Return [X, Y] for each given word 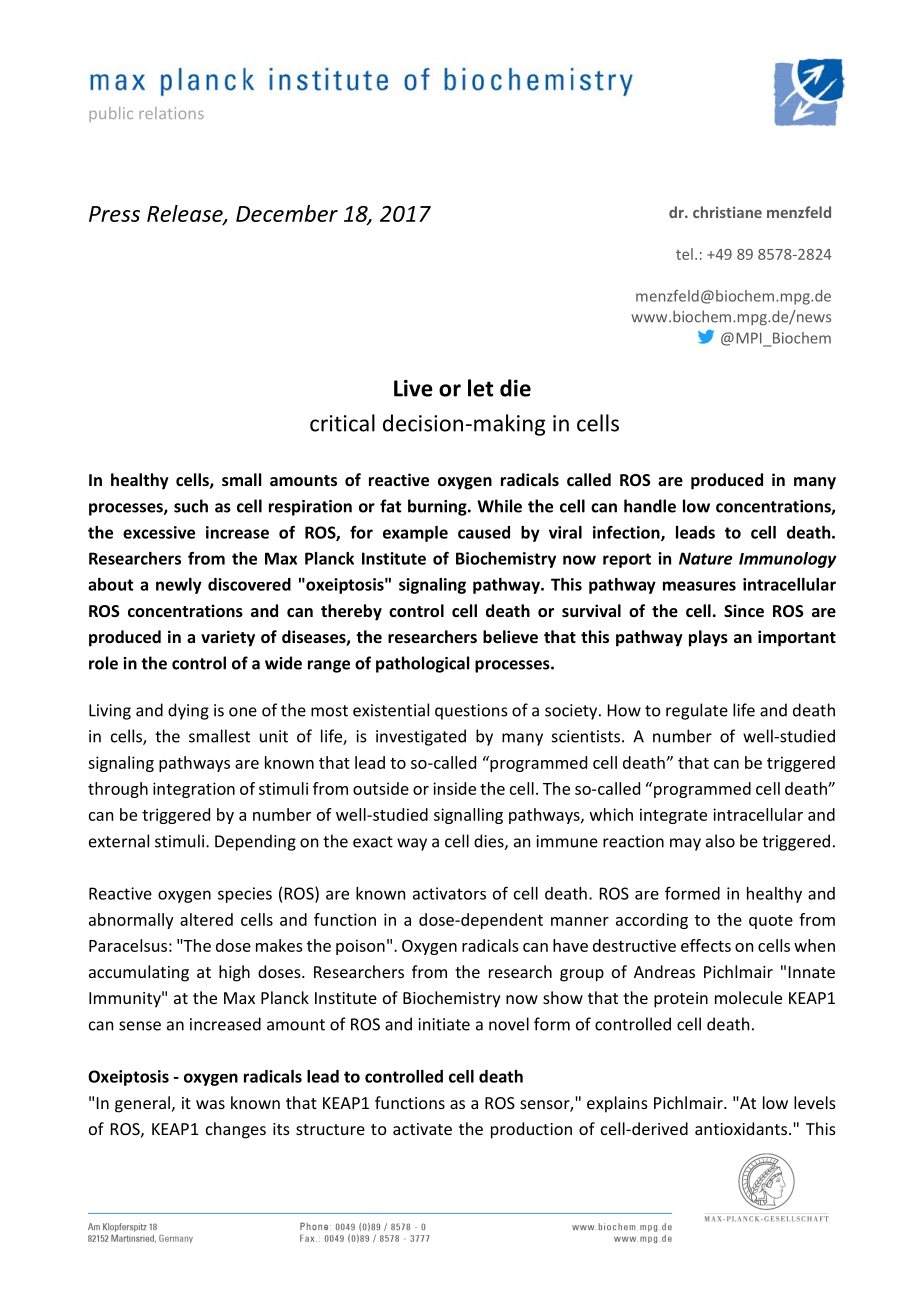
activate [422, 1129]
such [191, 506]
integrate [673, 816]
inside [454, 788]
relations [171, 113]
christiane [727, 212]
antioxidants [742, 1128]
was [210, 1104]
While [499, 506]
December [287, 213]
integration [194, 790]
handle [650, 506]
